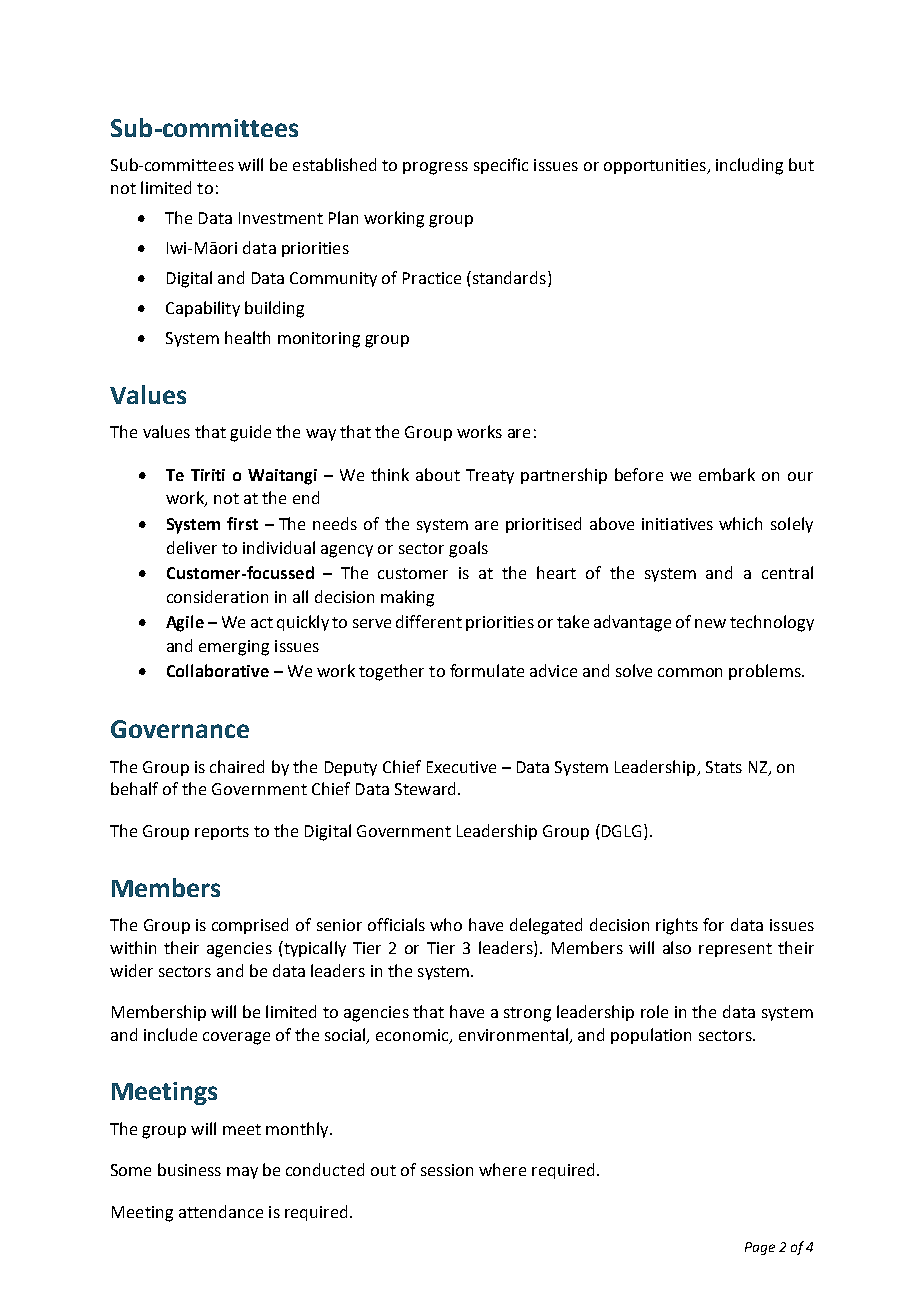 The height and width of the page is (1308, 924). What do you see at coordinates (221, 1211) in the page?
I see `attendance` at bounding box center [221, 1211].
